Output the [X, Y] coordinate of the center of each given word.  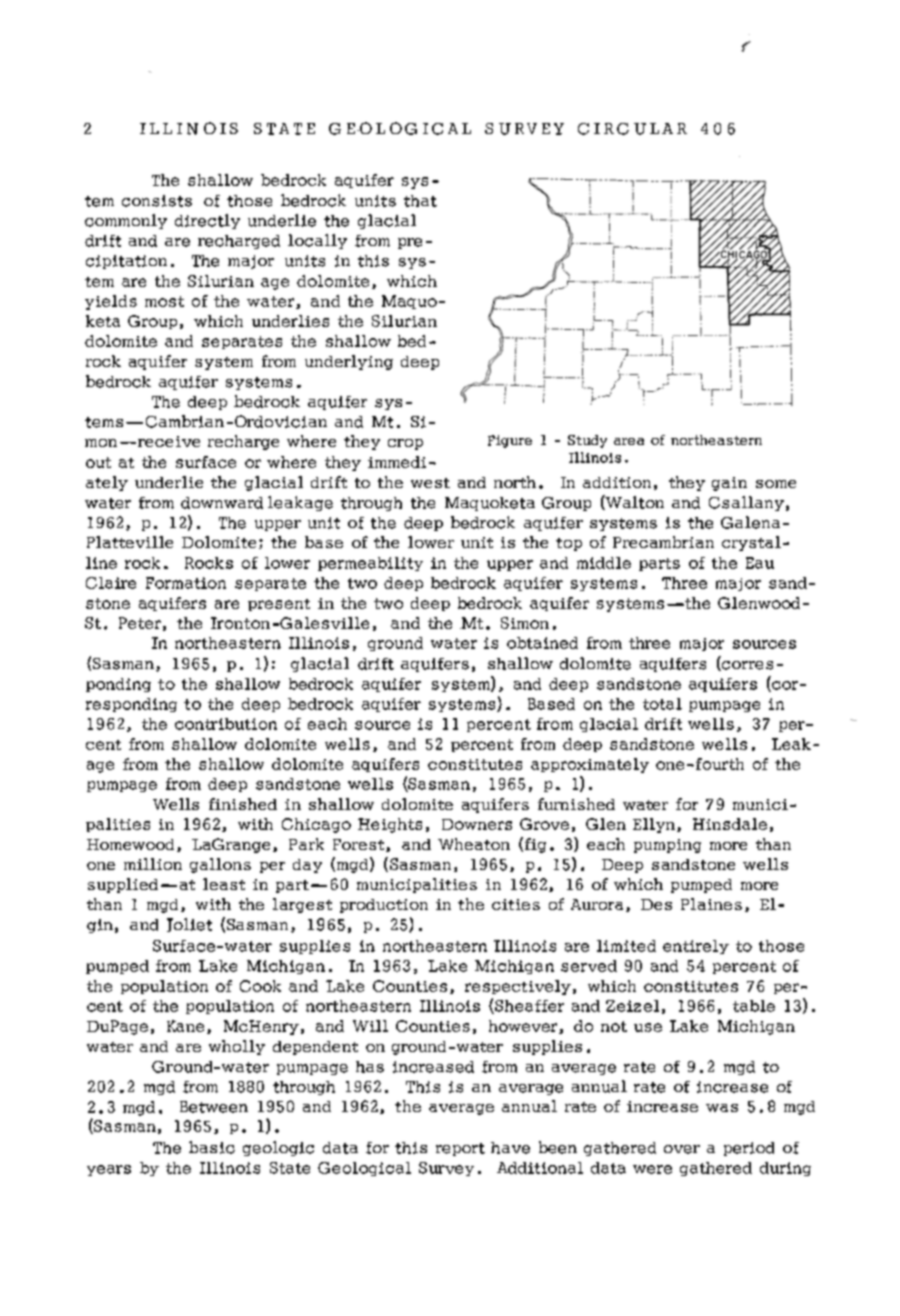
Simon [525, 623]
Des [656, 904]
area [629, 441]
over [682, 1149]
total [662, 704]
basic [212, 1147]
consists [157, 201]
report [460, 1149]
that [420, 201]
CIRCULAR [632, 129]
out [98, 462]
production [384, 906]
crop [405, 444]
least [224, 884]
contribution [226, 724]
